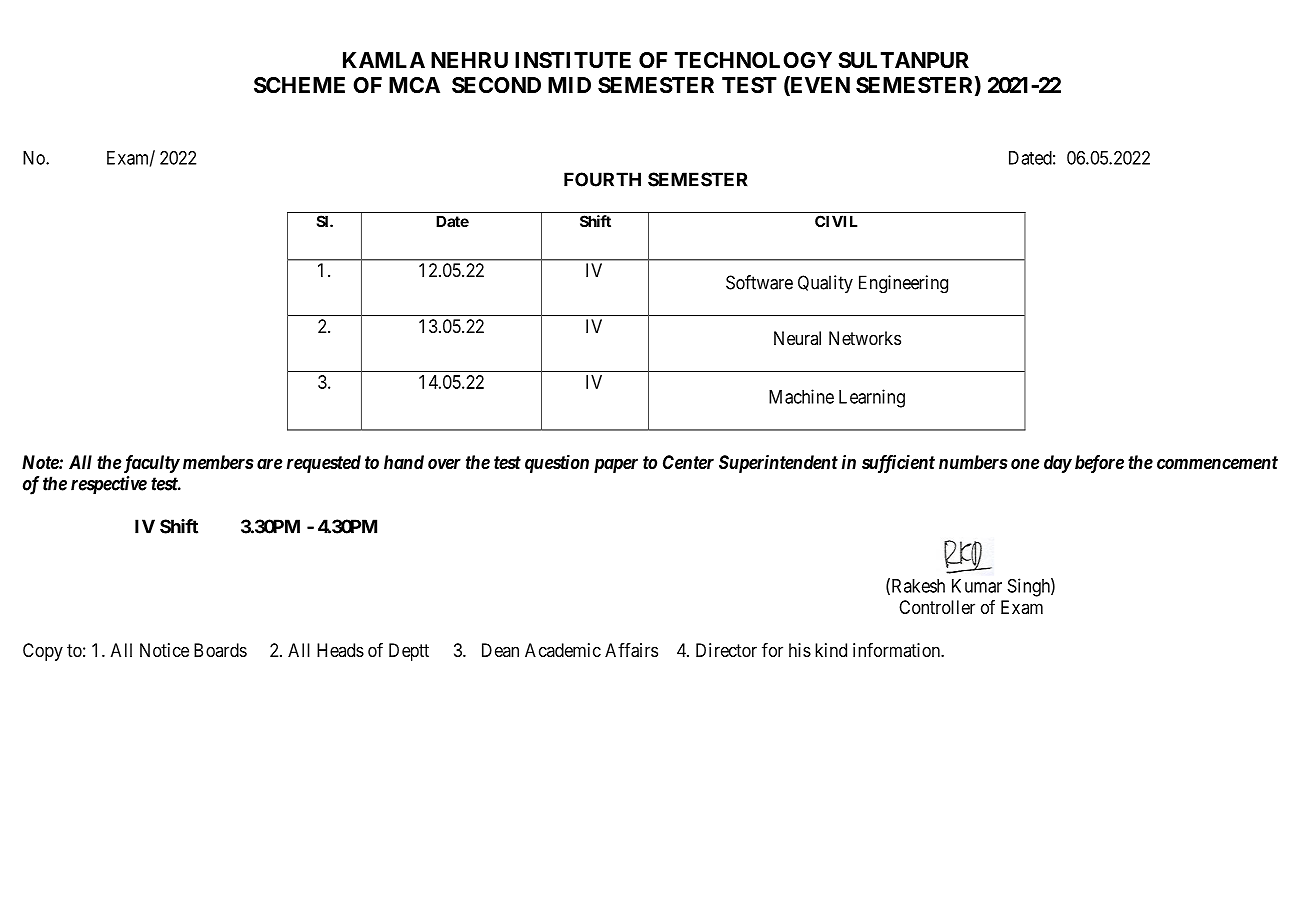 The width and height of the page is (1308, 924). Describe the element at coordinates (218, 462) in the page. I see `members` at that location.
